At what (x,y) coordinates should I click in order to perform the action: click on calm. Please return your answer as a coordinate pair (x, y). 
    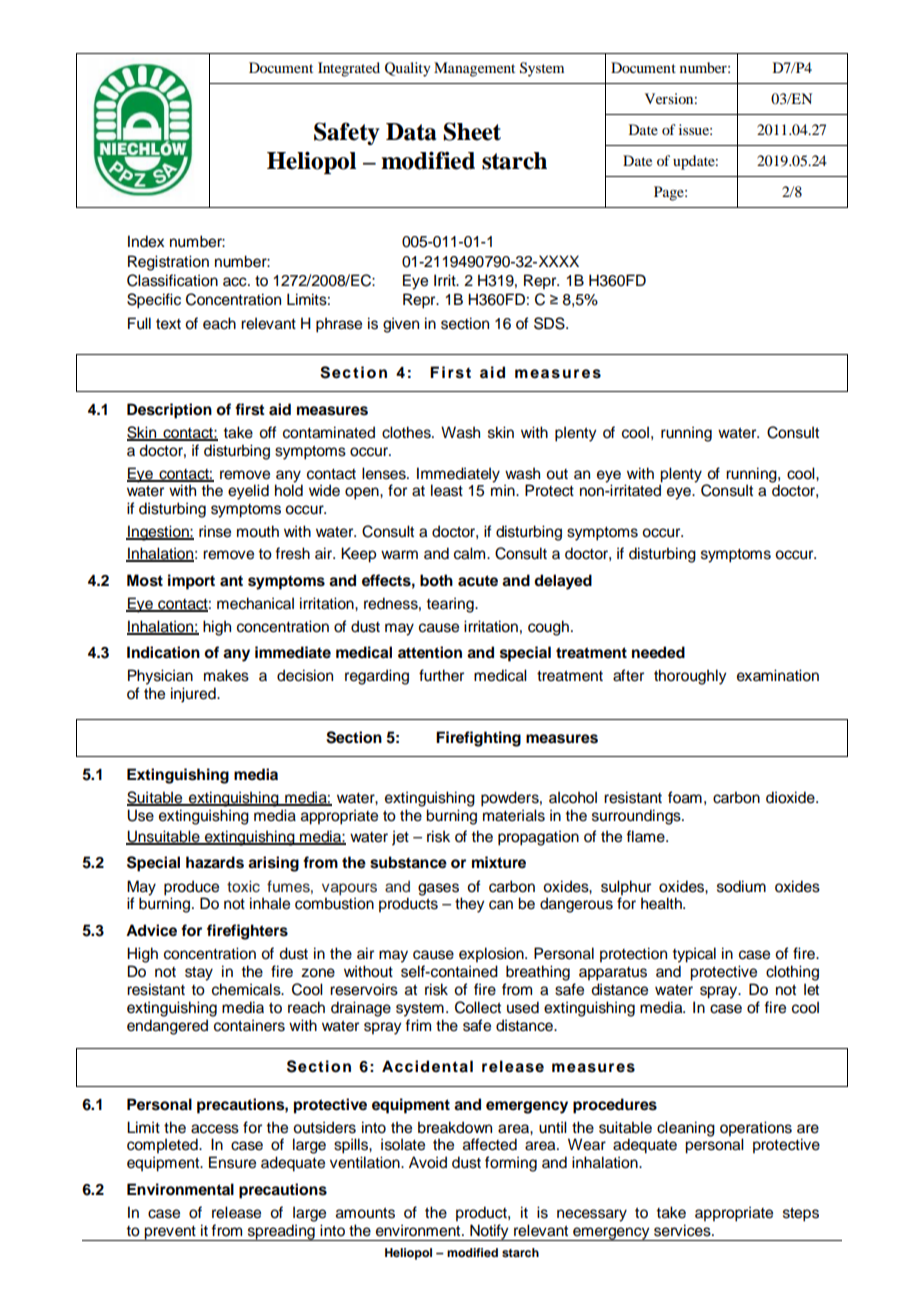
    Looking at the image, I should click on (471, 553).
